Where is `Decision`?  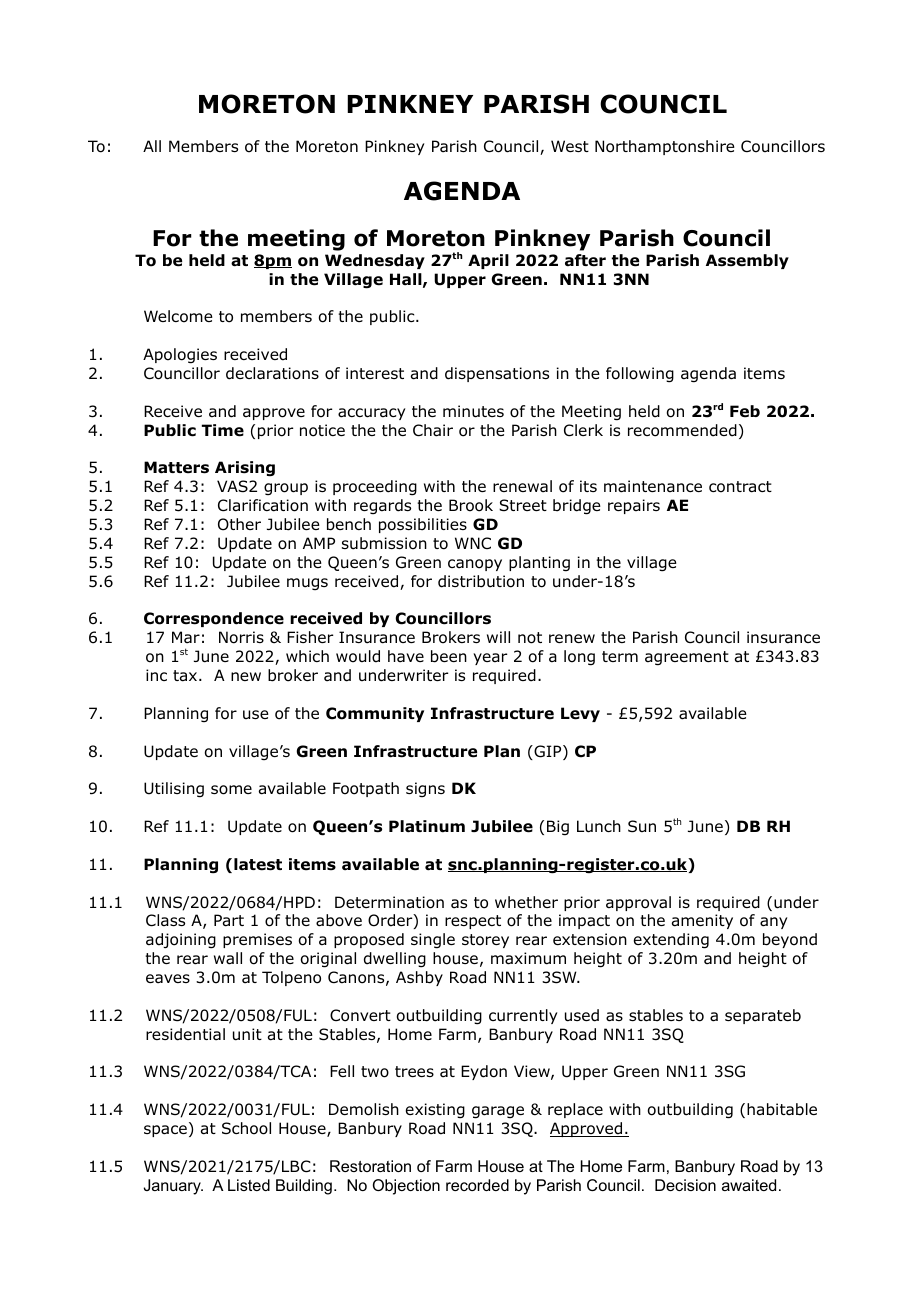
Decision is located at coordinates (685, 1185).
